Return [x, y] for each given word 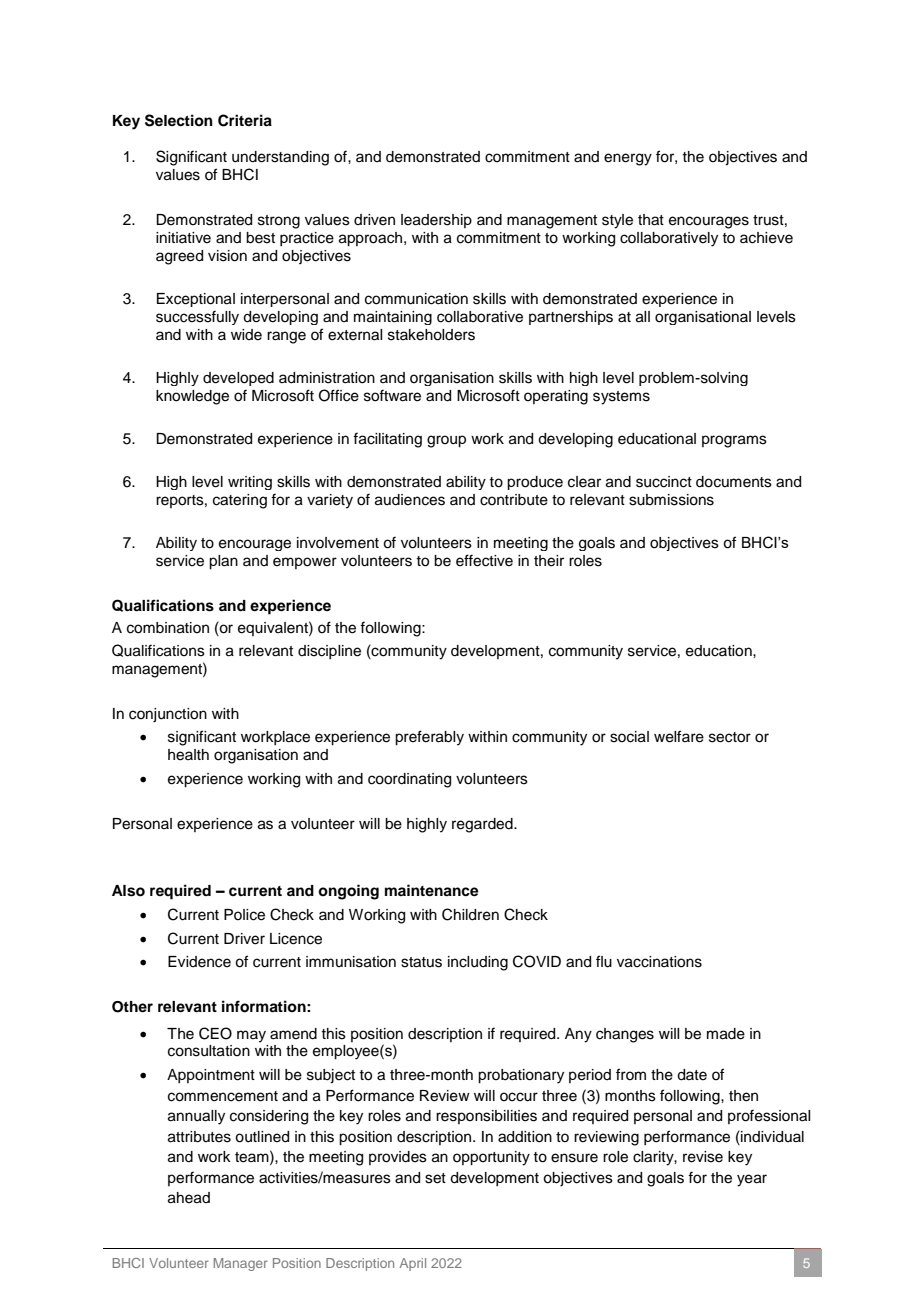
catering [240, 501]
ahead [189, 1198]
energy [628, 159]
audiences [410, 500]
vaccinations [659, 962]
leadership [436, 221]
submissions [671, 500]
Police [244, 915]
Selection [179, 120]
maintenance [432, 890]
